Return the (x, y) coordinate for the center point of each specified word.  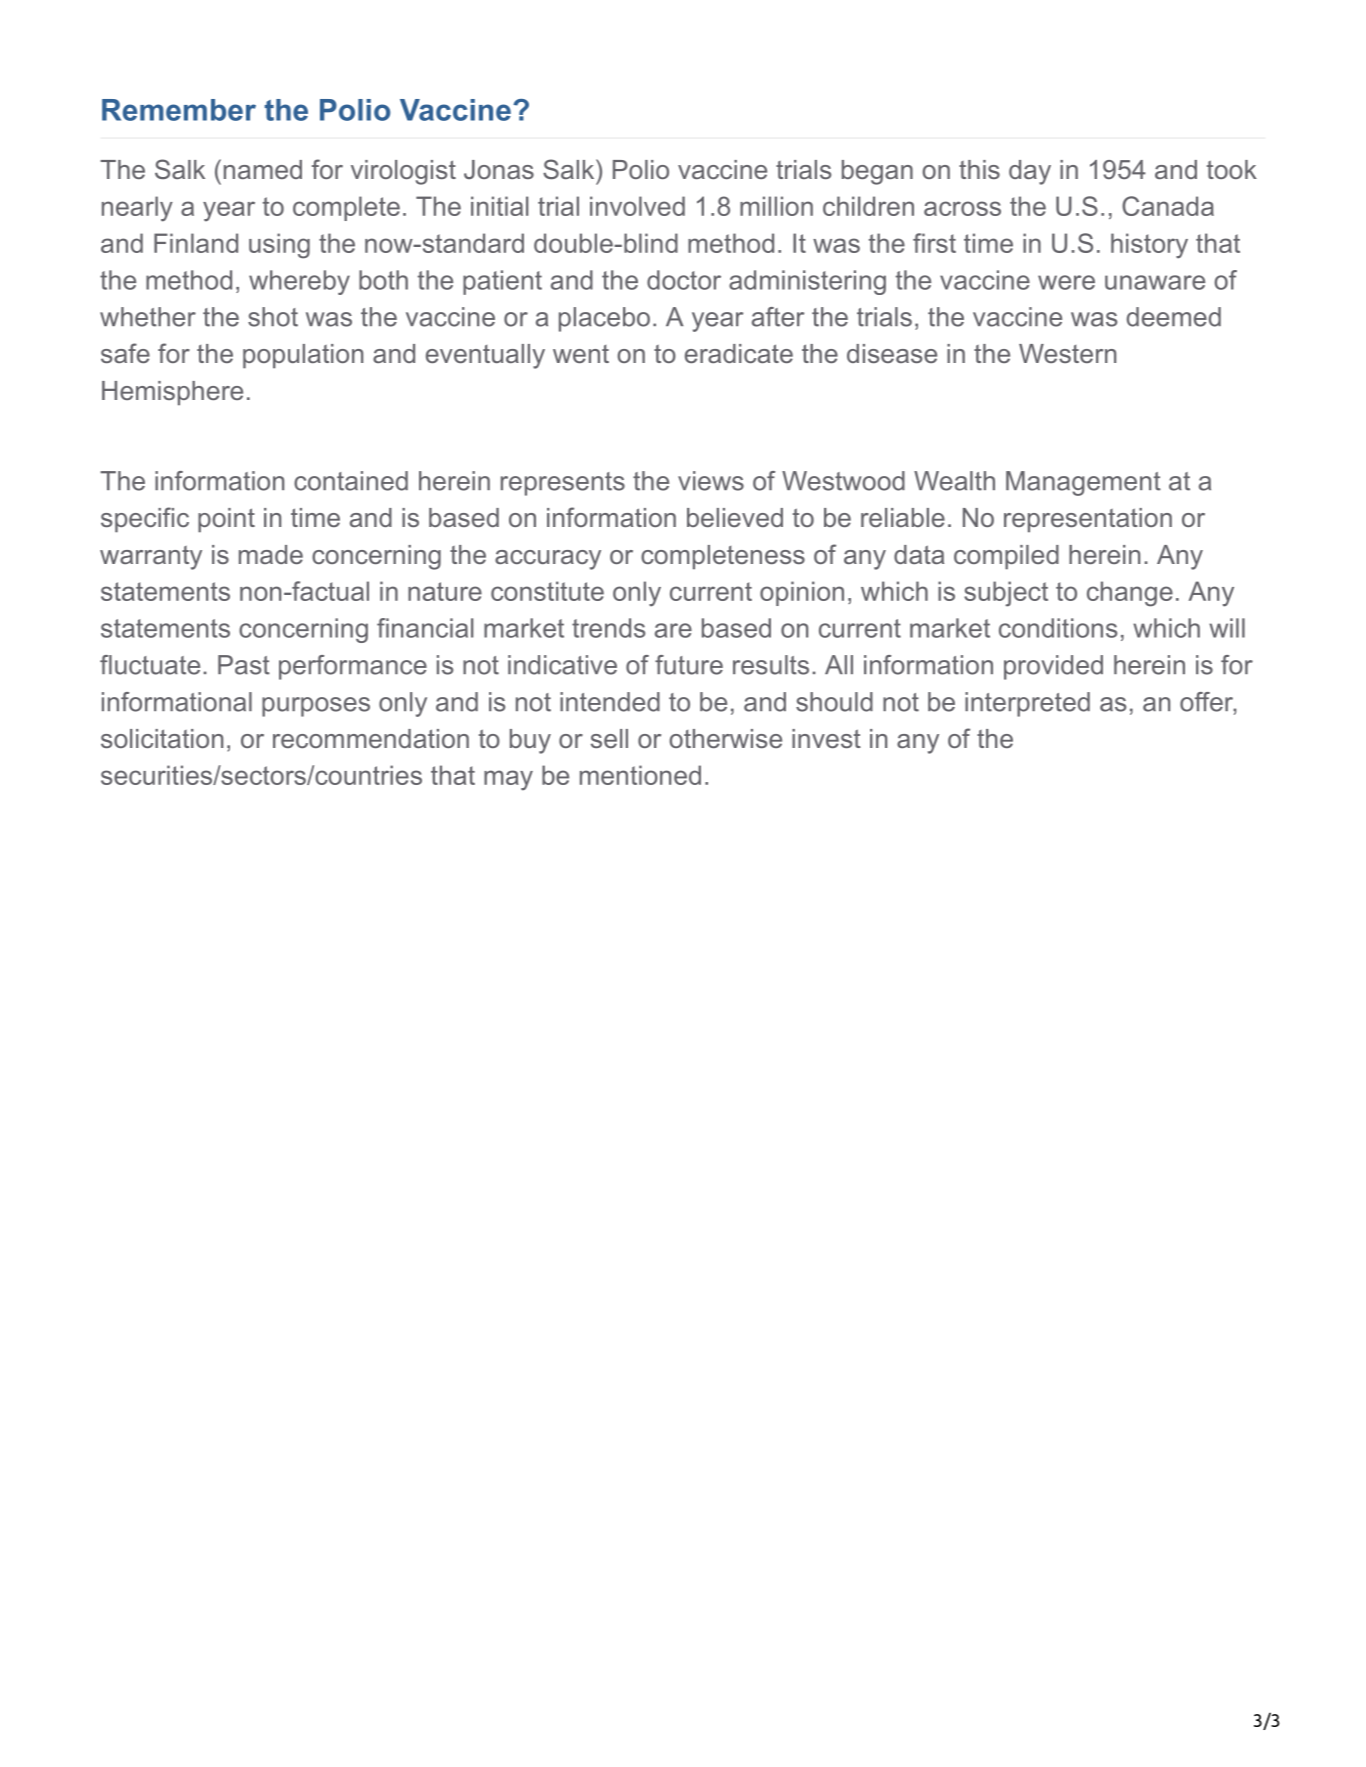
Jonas (499, 169)
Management (1083, 483)
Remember (179, 110)
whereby (299, 282)
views (711, 481)
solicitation (162, 738)
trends (609, 628)
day (1030, 172)
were (1066, 282)
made (271, 554)
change (1130, 594)
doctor (684, 280)
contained (351, 481)
